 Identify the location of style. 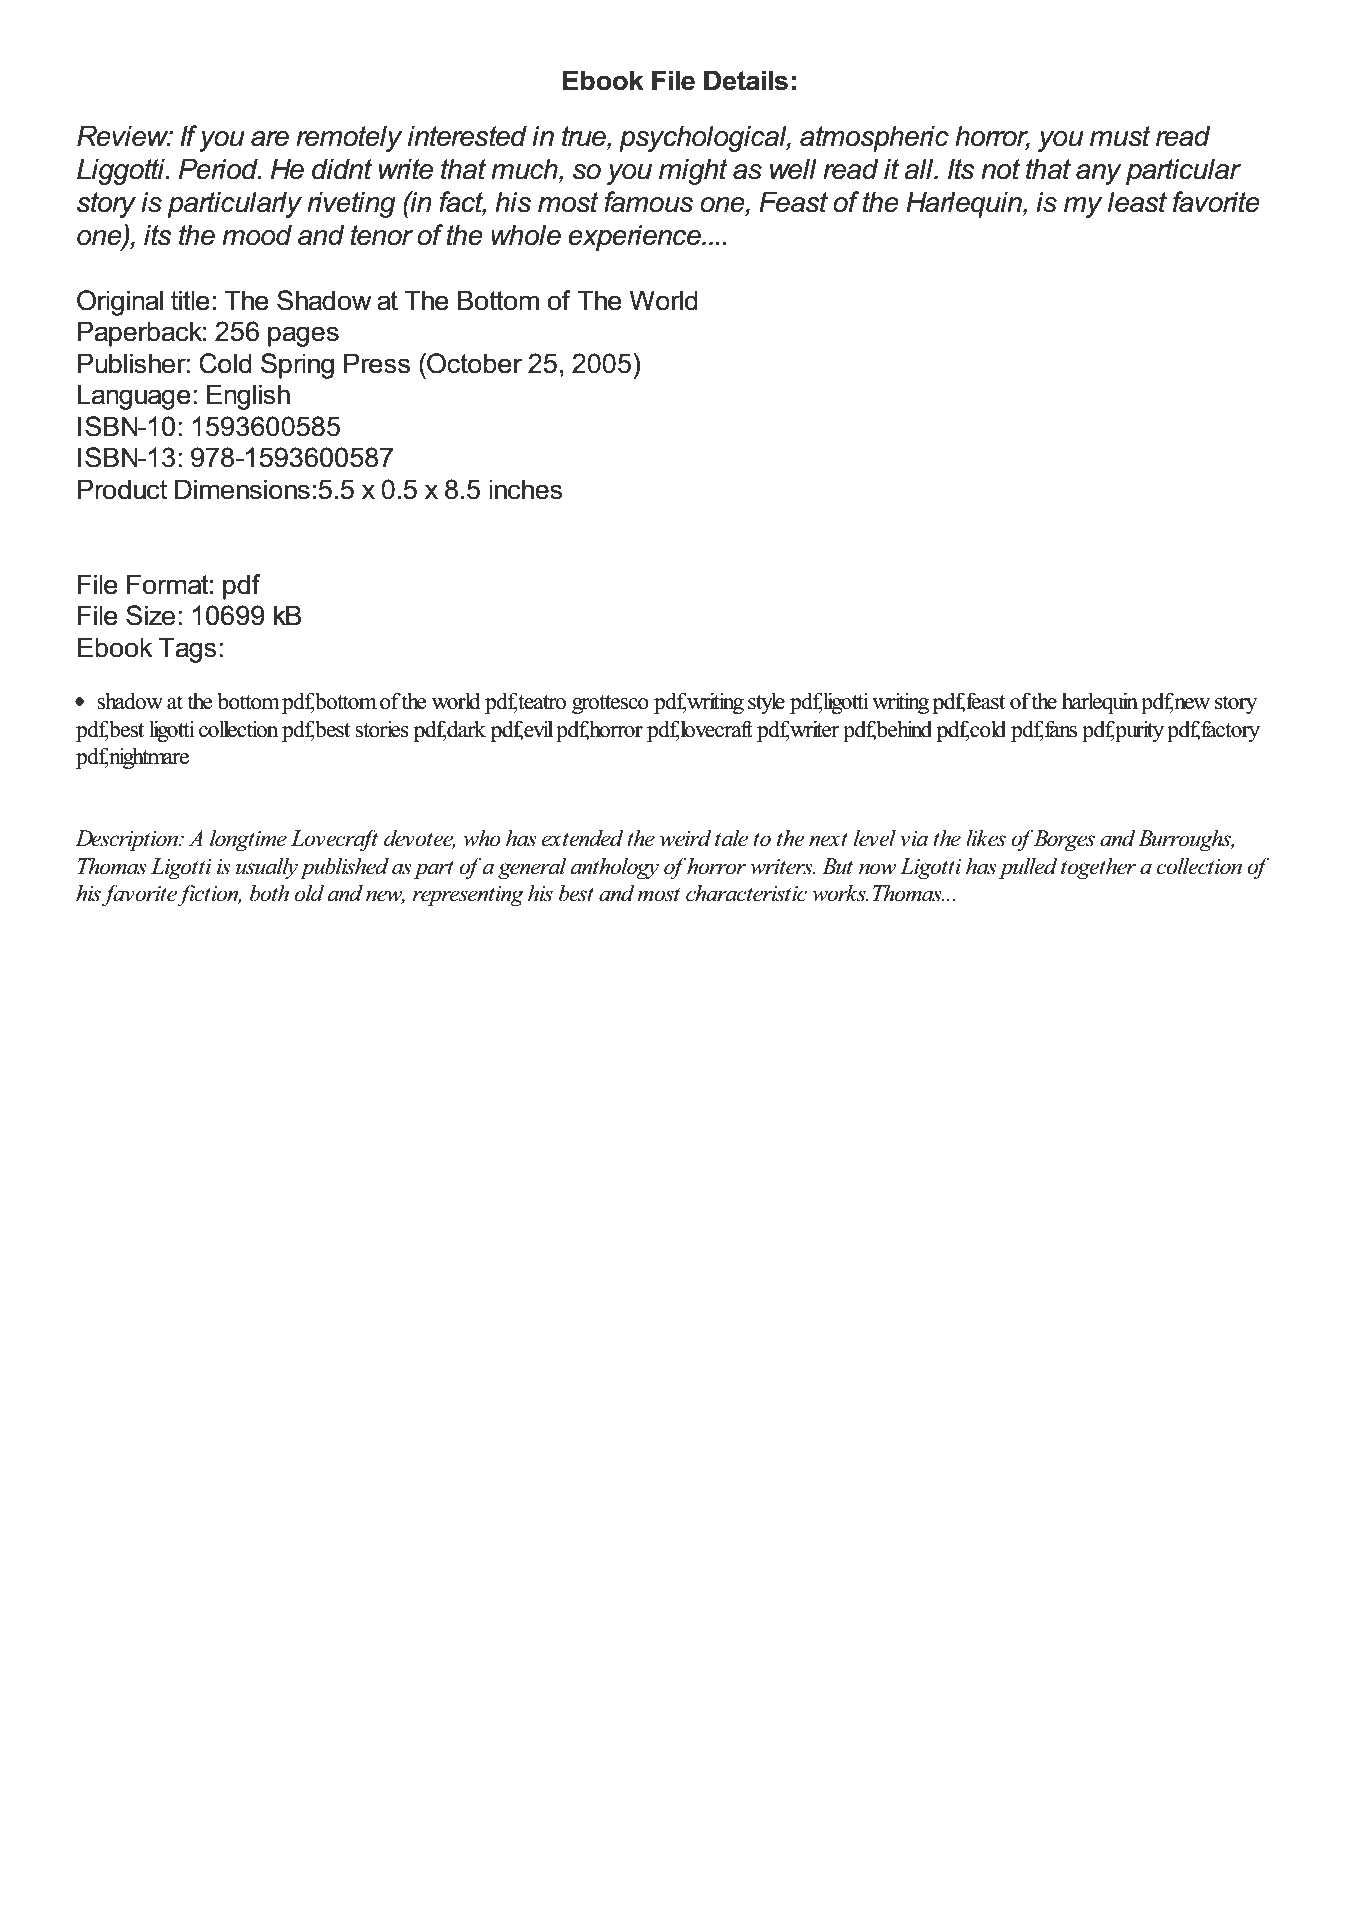
(766, 703).
